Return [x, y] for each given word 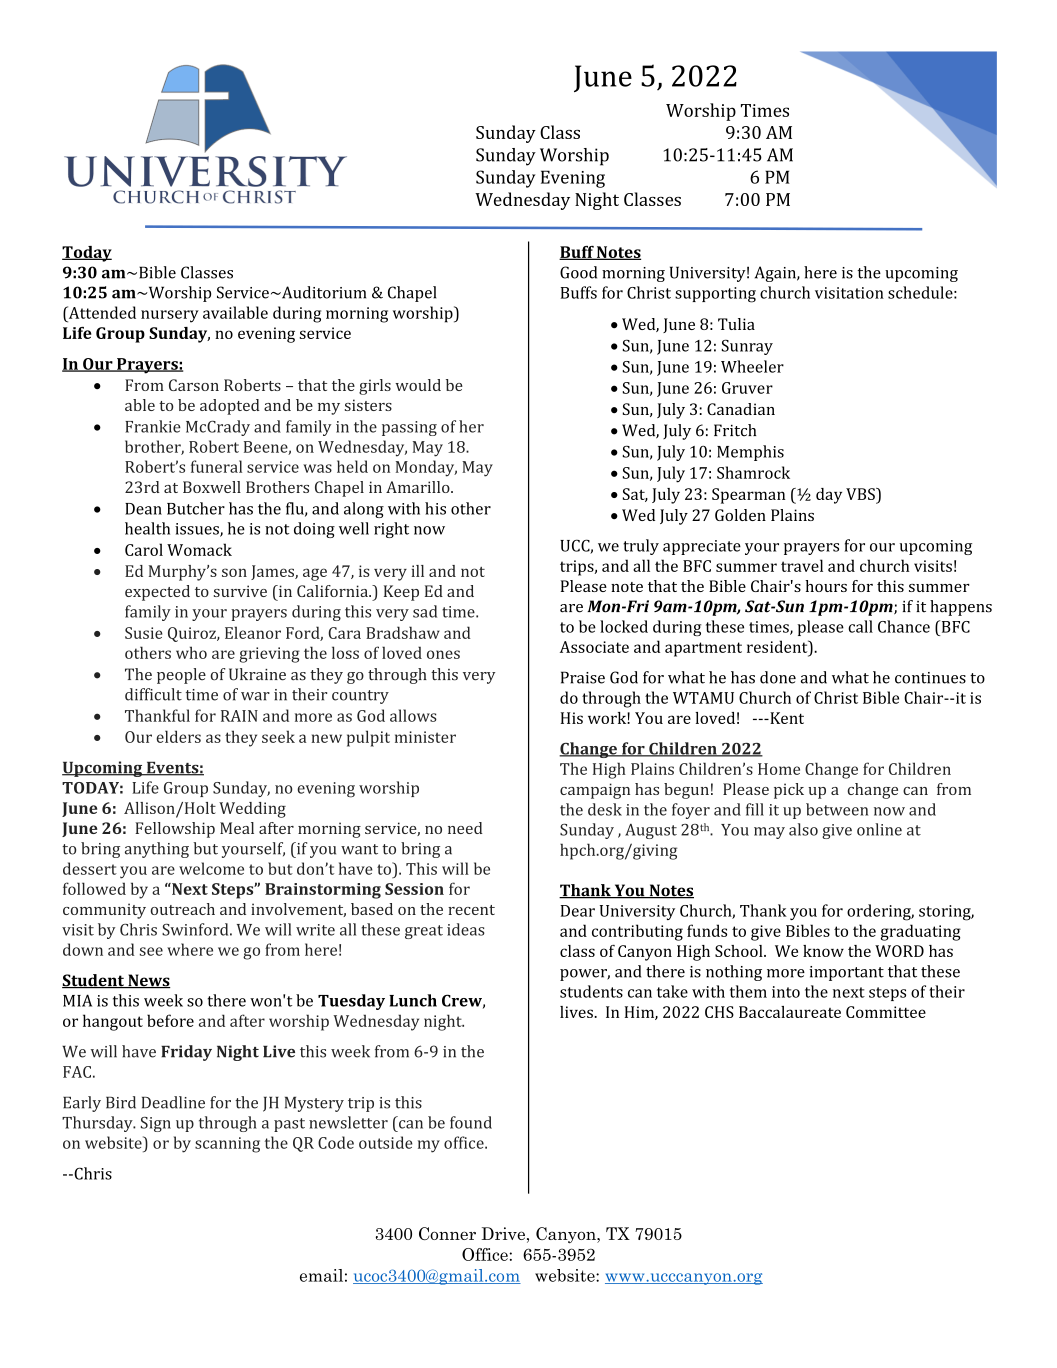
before [170, 1020]
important [846, 973]
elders [179, 736]
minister [425, 737]
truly [641, 547]
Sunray [747, 347]
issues [198, 530]
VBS [861, 494]
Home [779, 769]
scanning [227, 1145]
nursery [170, 316]
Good [578, 272]
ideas [466, 929]
